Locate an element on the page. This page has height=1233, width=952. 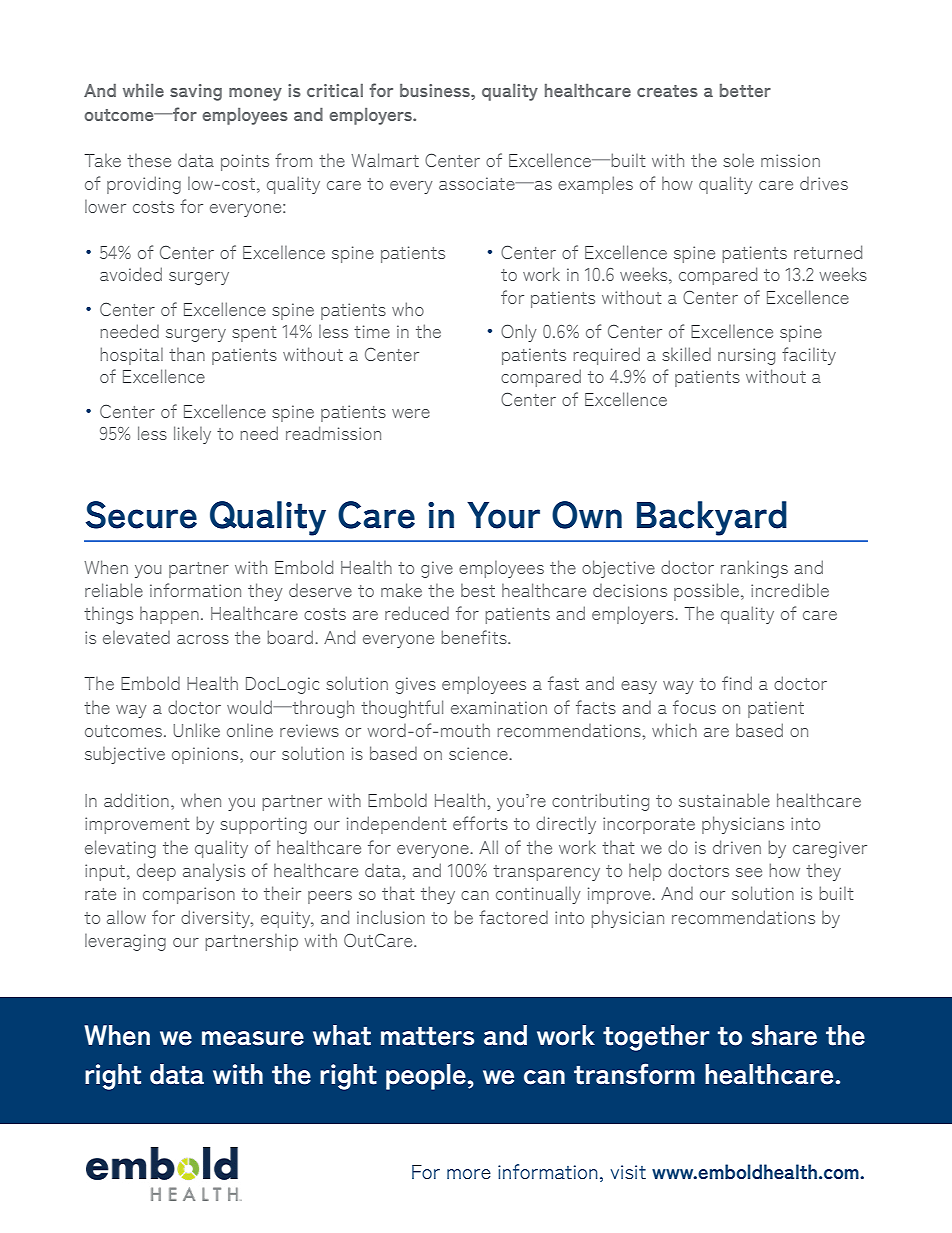
more is located at coordinates (469, 1174).
